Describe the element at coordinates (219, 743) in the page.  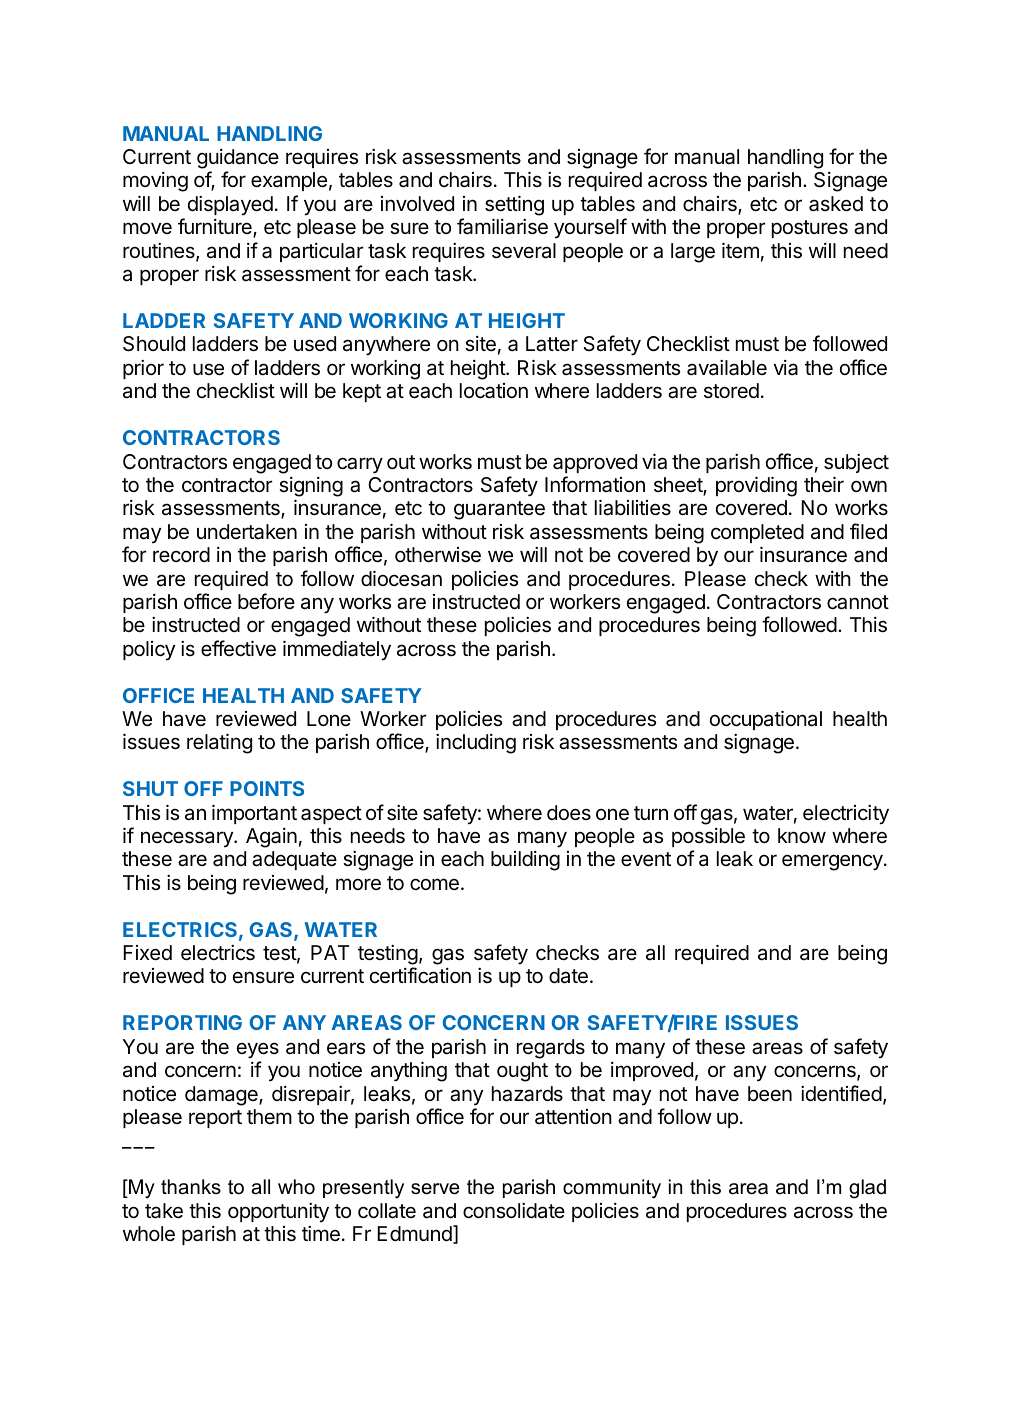
I see `relating` at that location.
